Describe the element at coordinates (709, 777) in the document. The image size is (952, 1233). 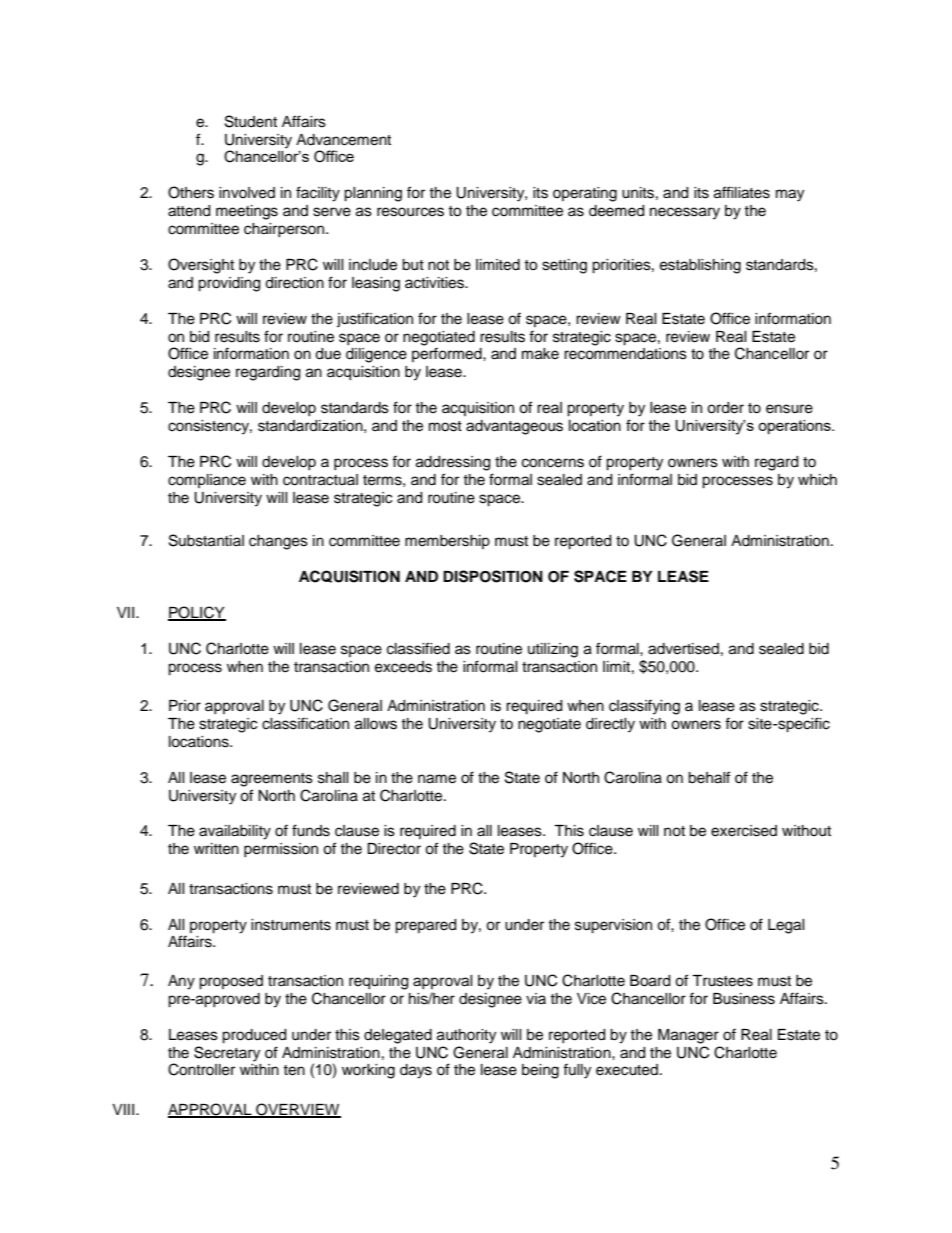
I see `behalf` at that location.
